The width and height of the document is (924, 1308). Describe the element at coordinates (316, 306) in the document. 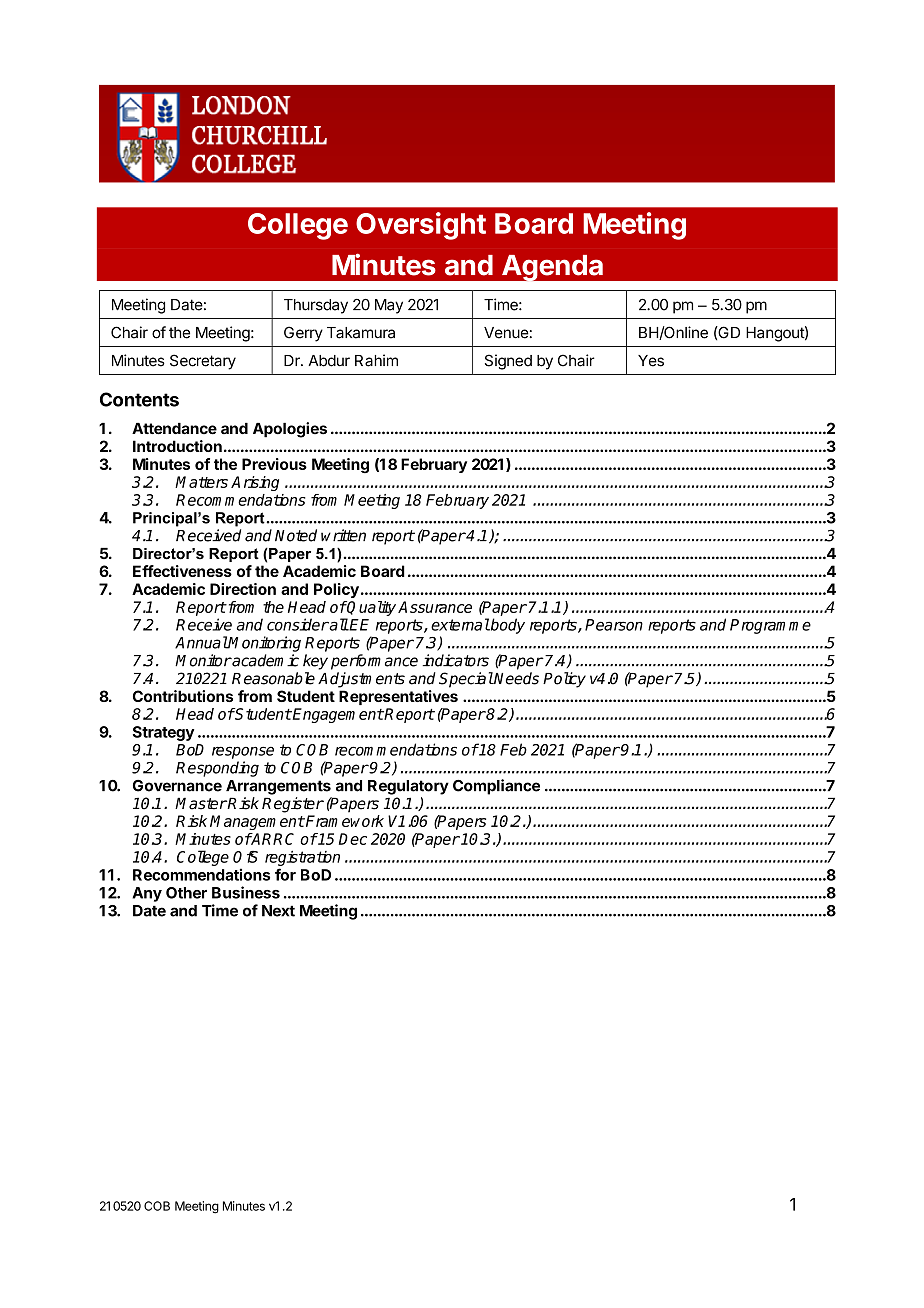

I see `Thursday` at that location.
